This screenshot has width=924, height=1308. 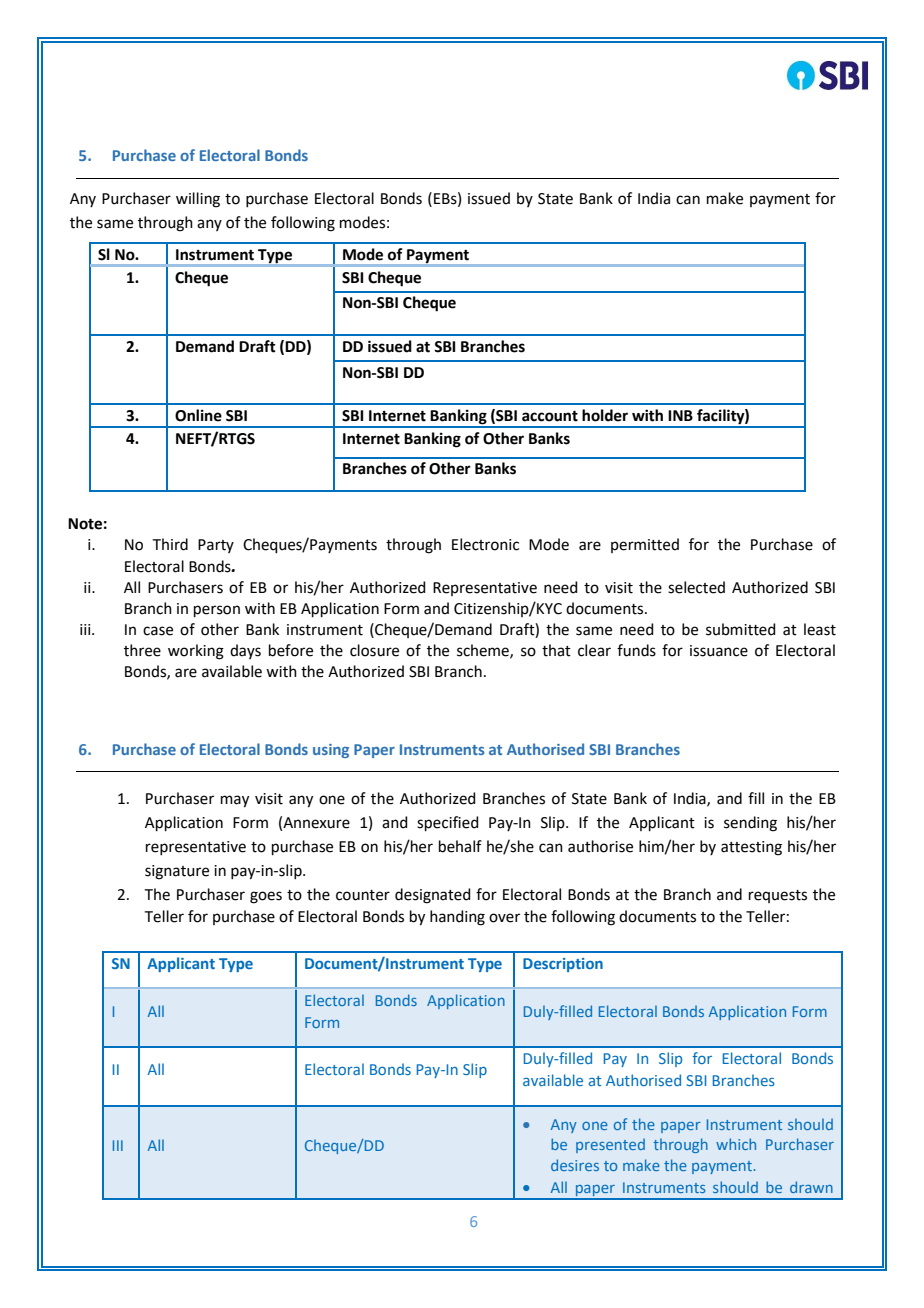 What do you see at coordinates (266, 897) in the screenshot?
I see `goes` at bounding box center [266, 897].
